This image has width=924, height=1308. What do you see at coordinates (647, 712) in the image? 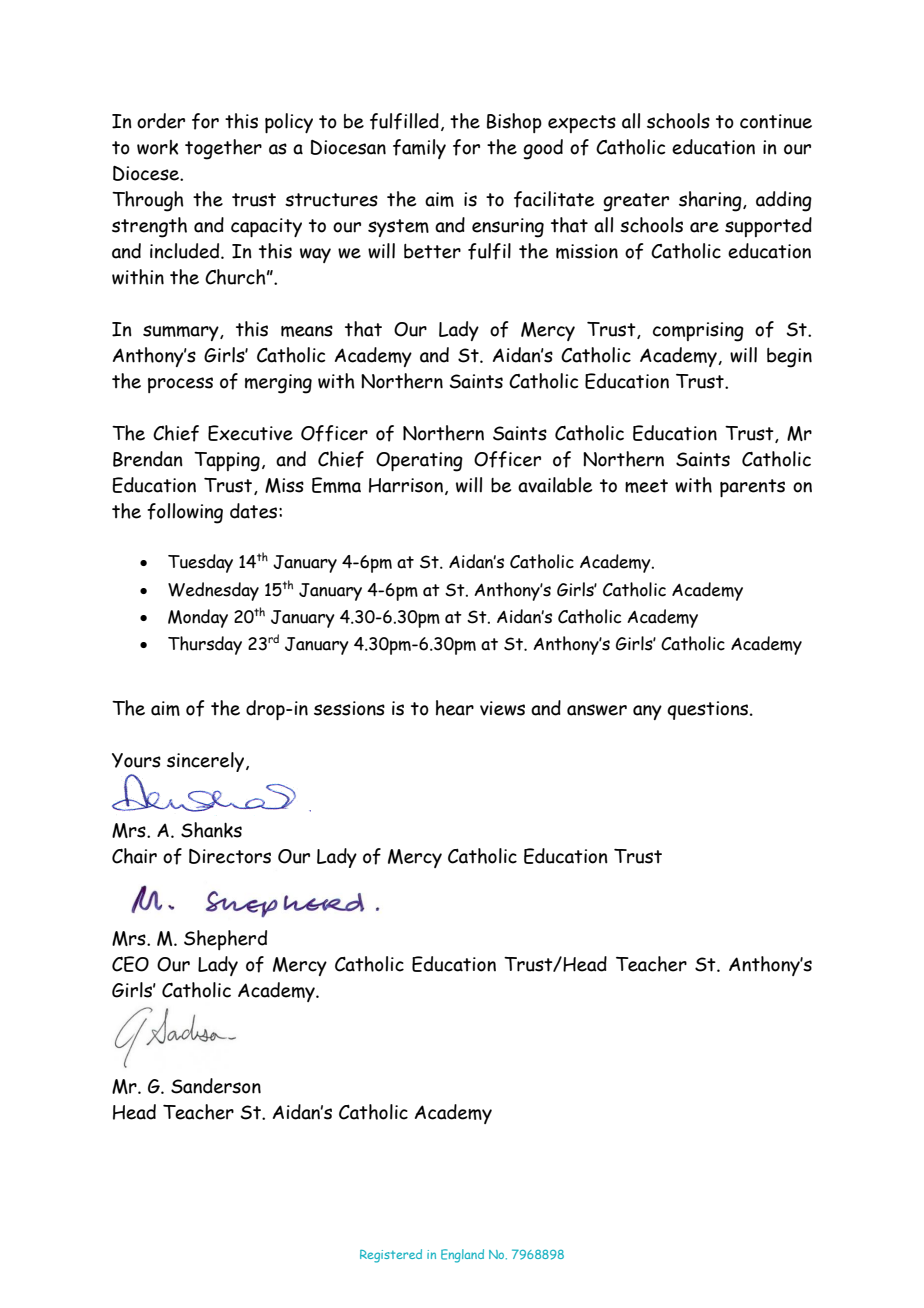
I see `any` at bounding box center [647, 712].
